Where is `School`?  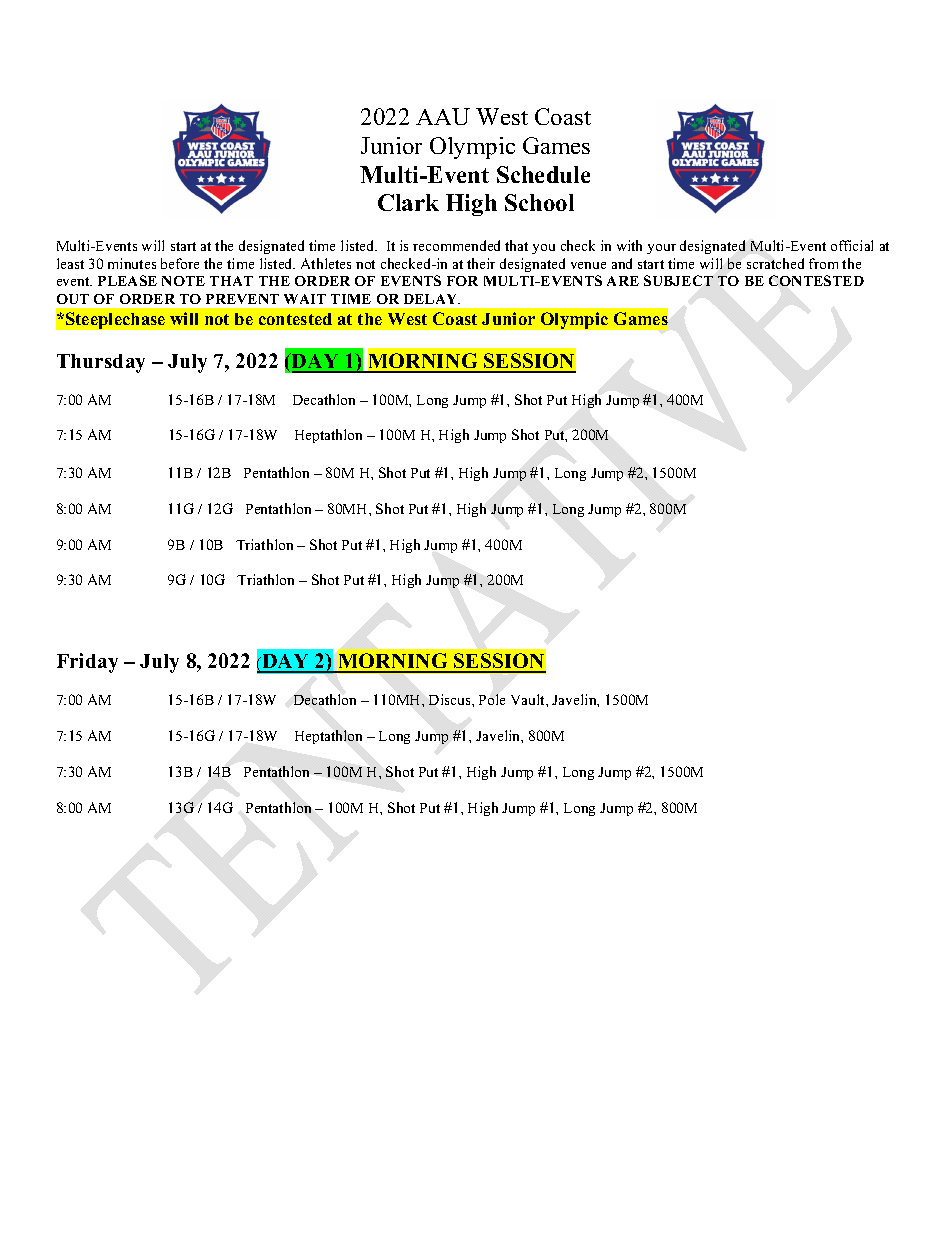 School is located at coordinates (539, 202).
